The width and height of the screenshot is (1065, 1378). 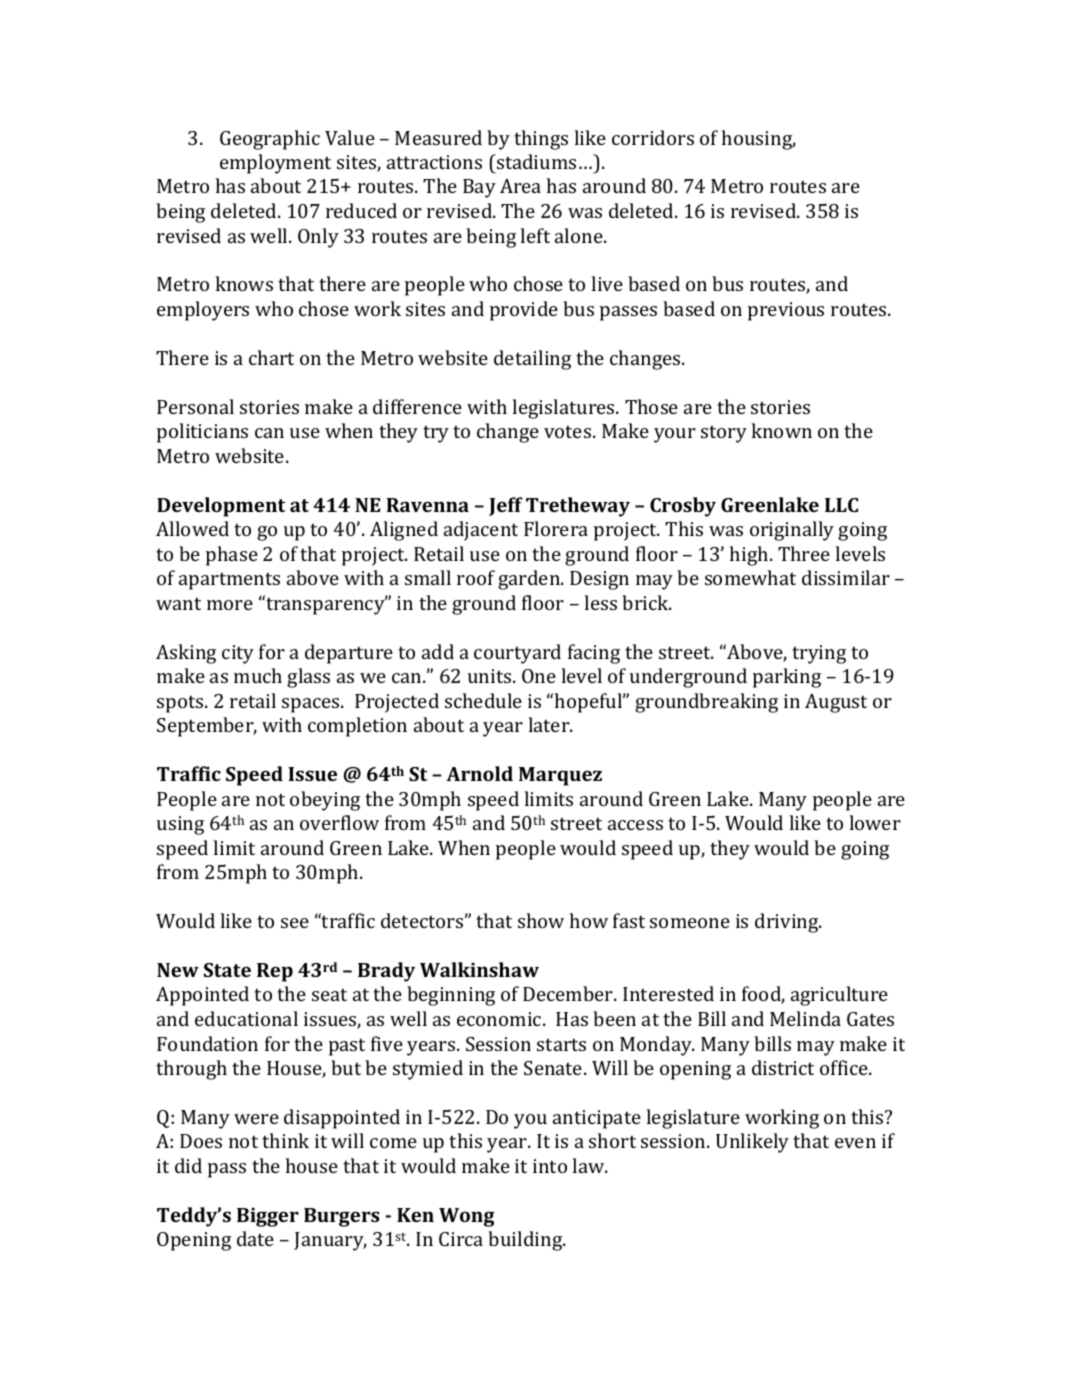 What do you see at coordinates (526, 1241) in the screenshot?
I see `building` at bounding box center [526, 1241].
